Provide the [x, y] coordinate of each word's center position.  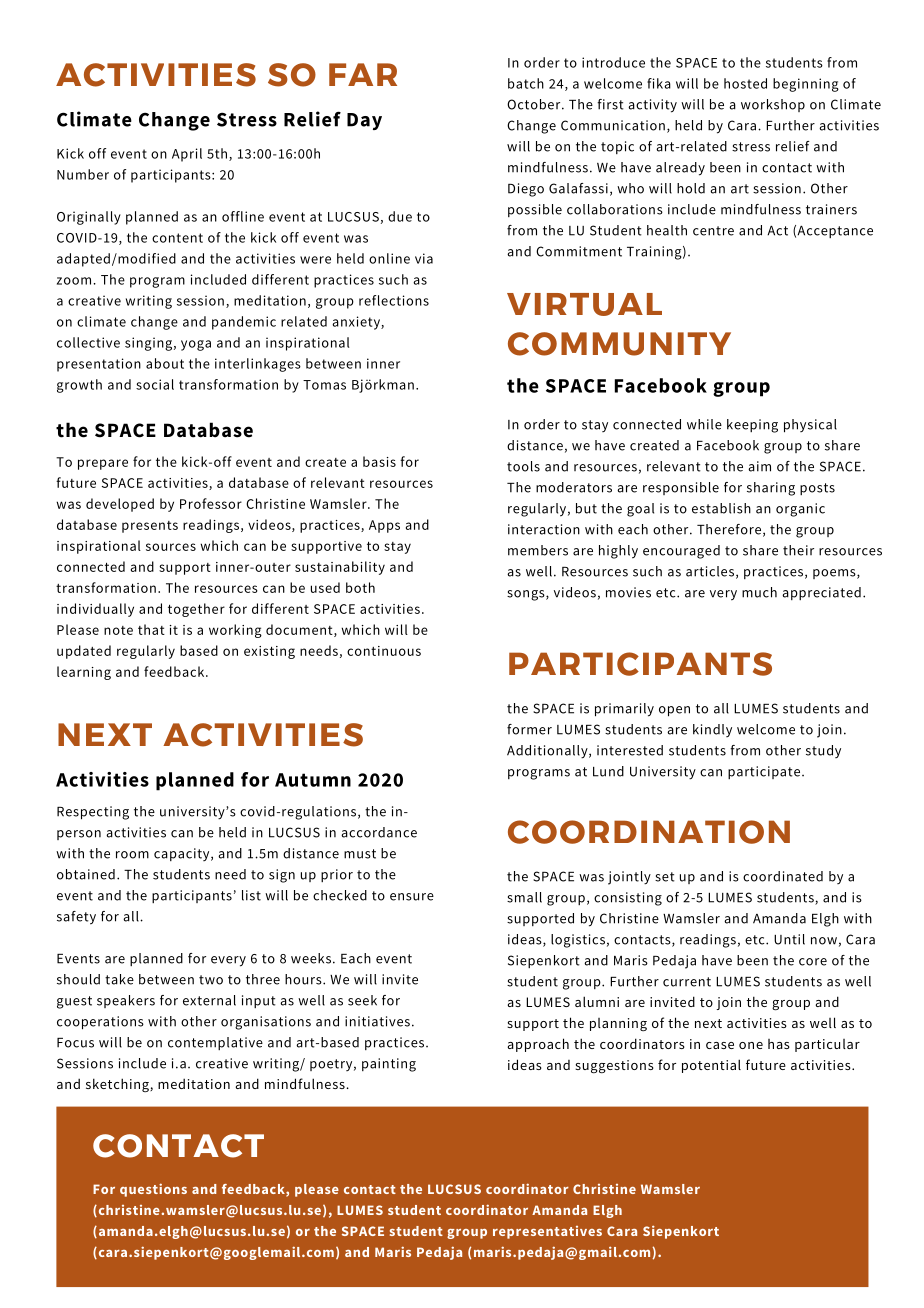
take [119, 979]
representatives [547, 1232]
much [759, 592]
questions [153, 1190]
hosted [745, 83]
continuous [384, 651]
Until [789, 939]
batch [526, 83]
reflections [394, 300]
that [151, 629]
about [165, 363]
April [187, 155]
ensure [412, 897]
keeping [752, 426]
